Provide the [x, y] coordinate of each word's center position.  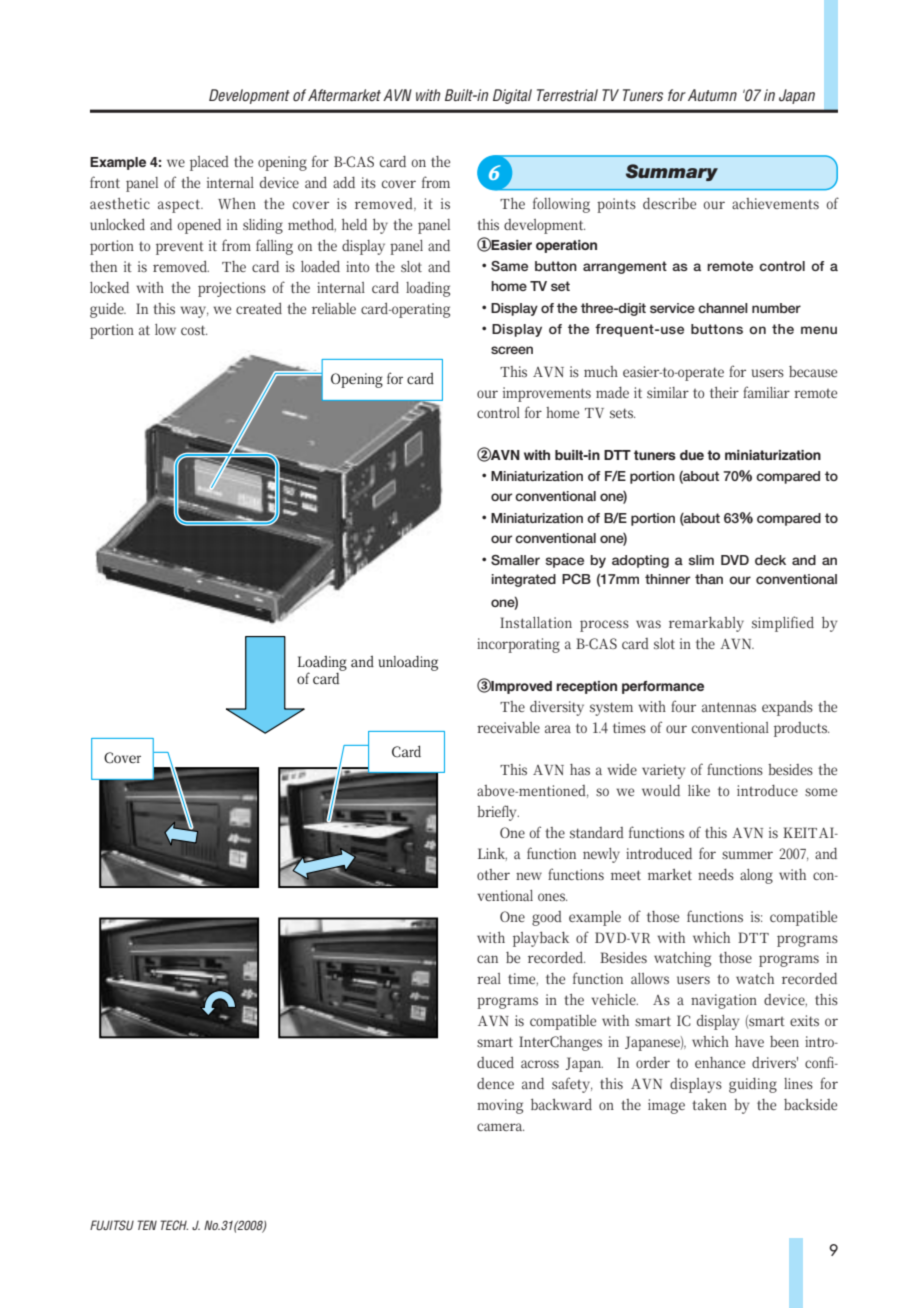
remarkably [706, 624]
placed [209, 163]
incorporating [518, 645]
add [344, 182]
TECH [174, 1225]
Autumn [712, 95]
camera [500, 1127]
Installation [536, 622]
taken [709, 1104]
